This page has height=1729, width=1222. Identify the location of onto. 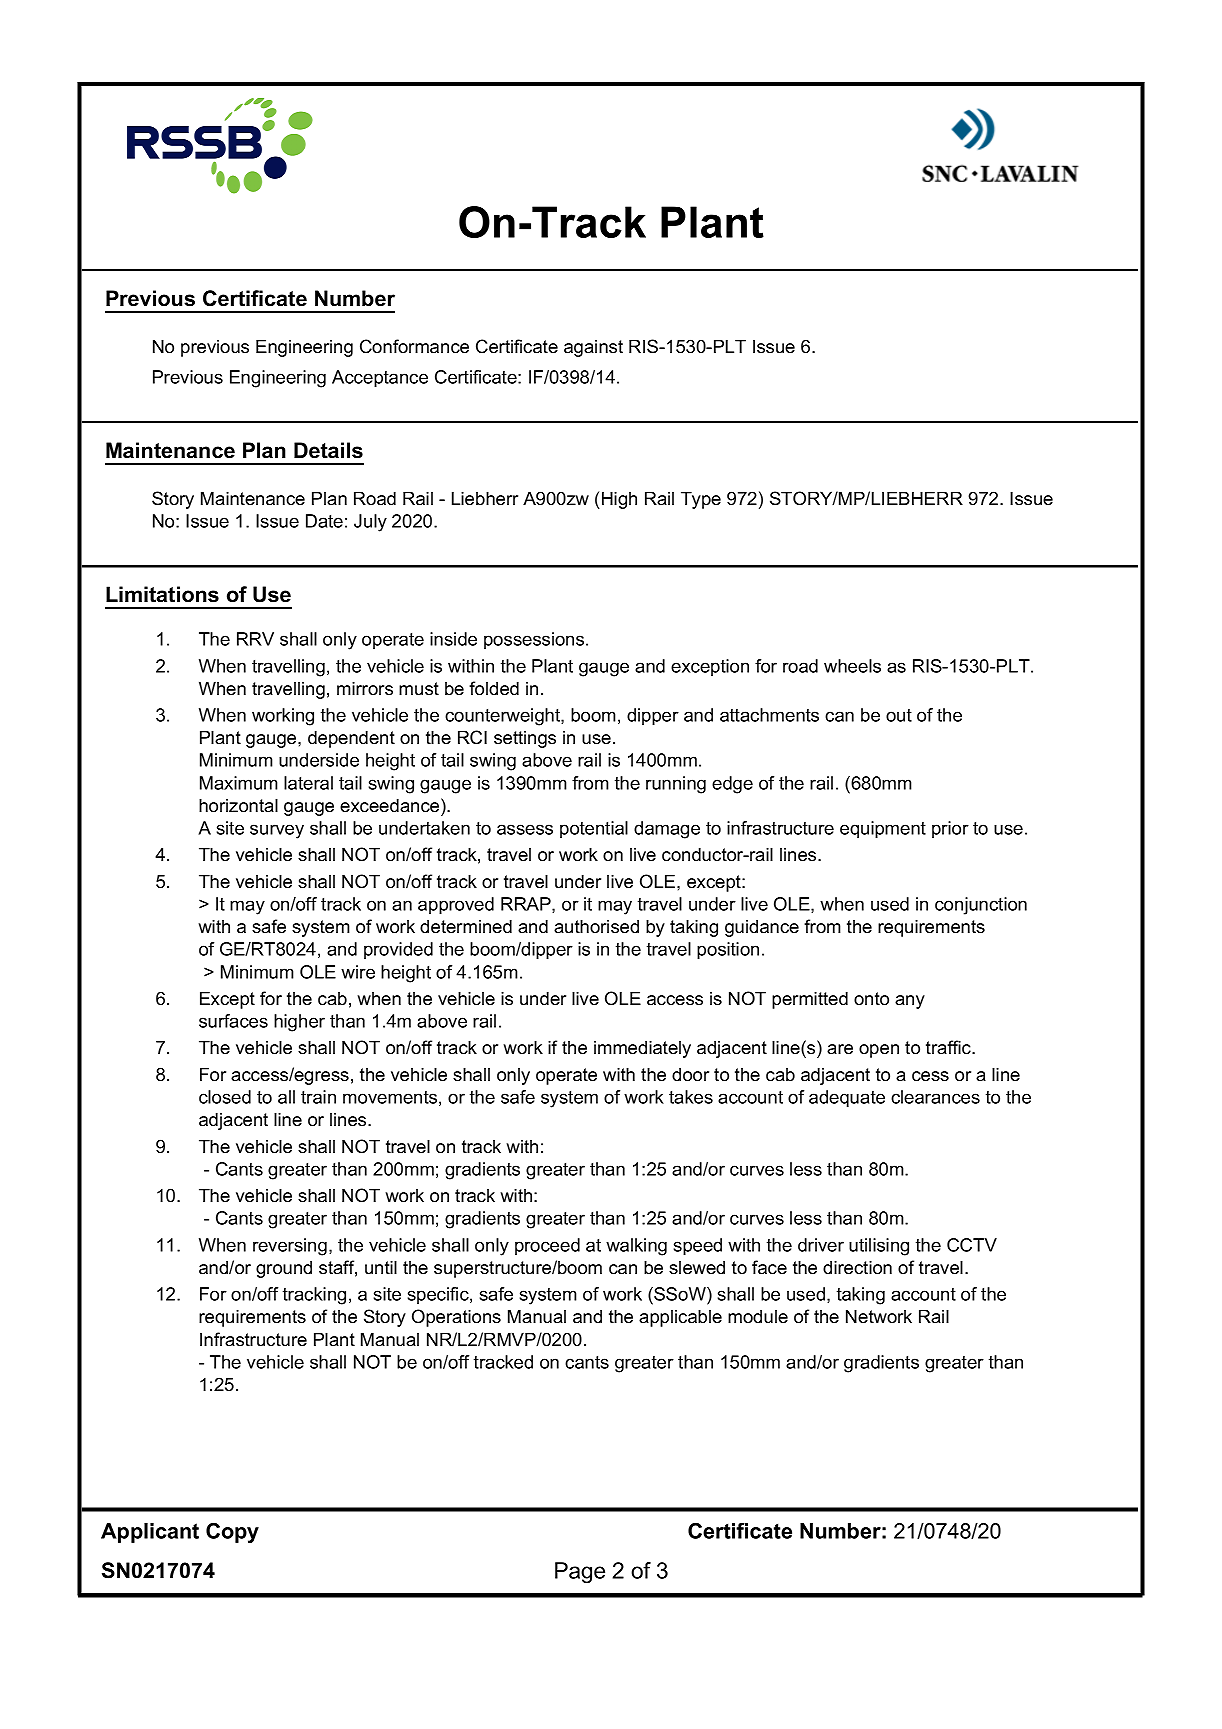
(871, 999).
